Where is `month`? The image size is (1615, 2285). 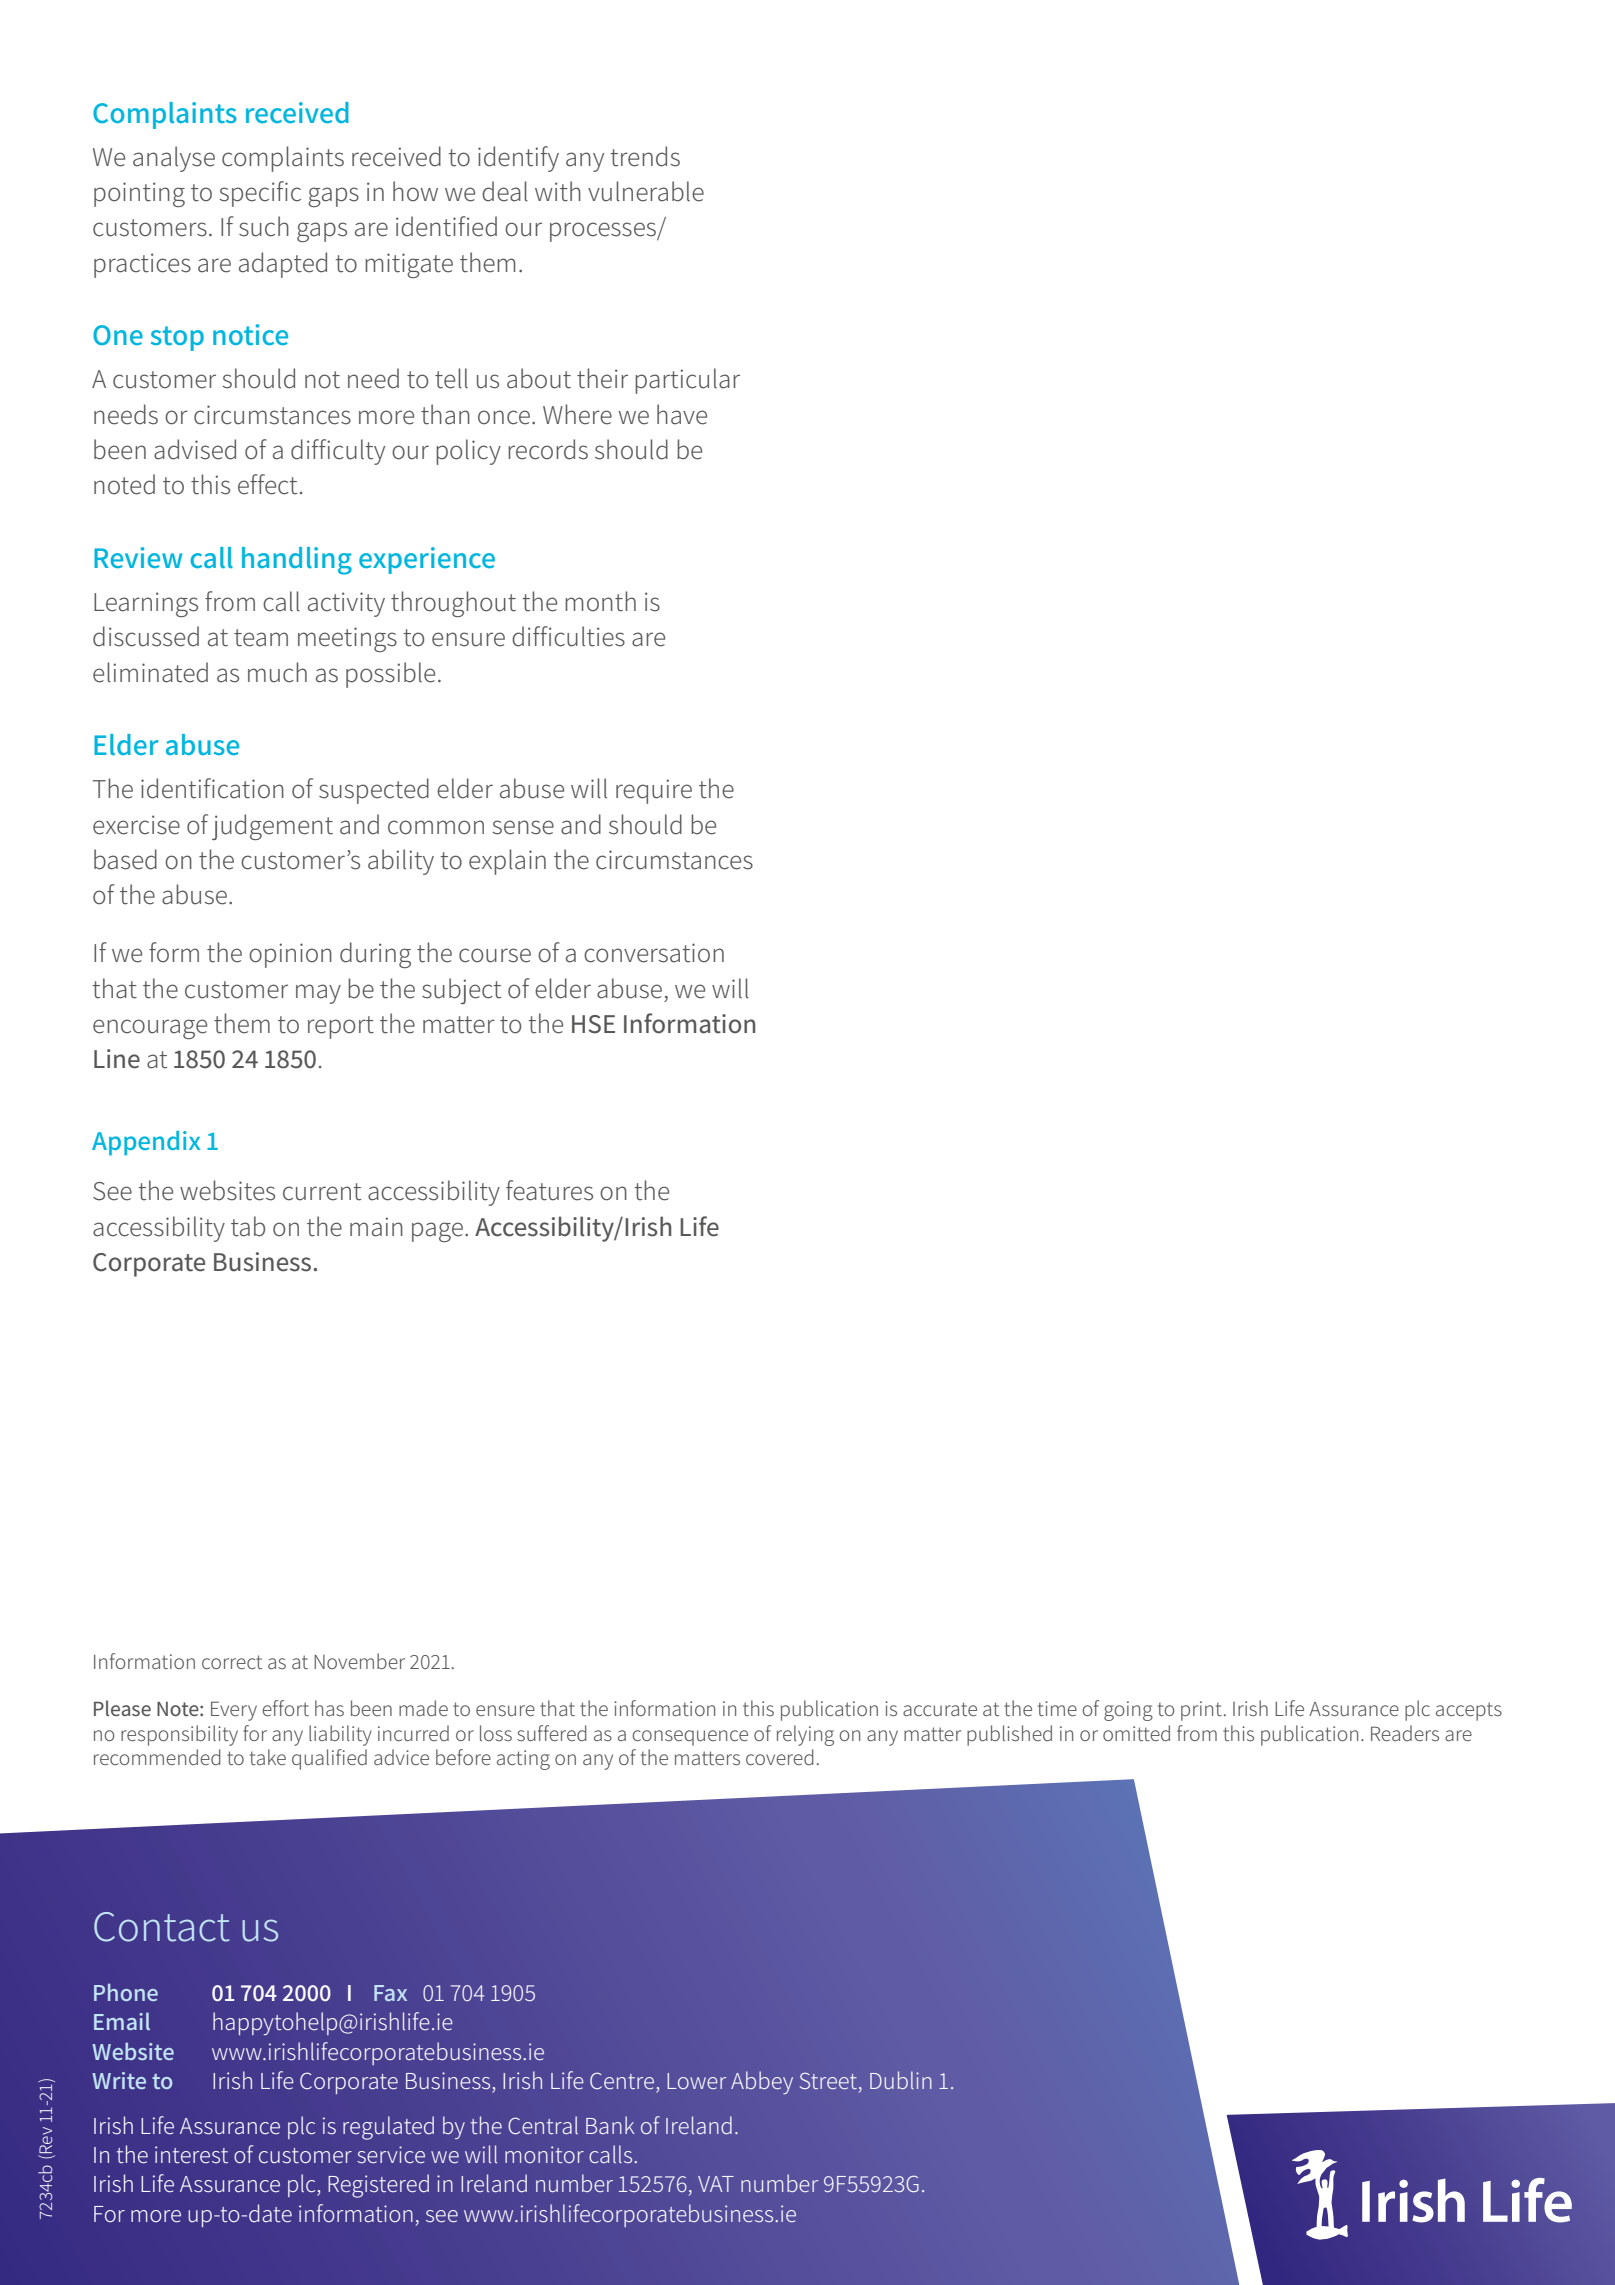 month is located at coordinates (600, 601).
